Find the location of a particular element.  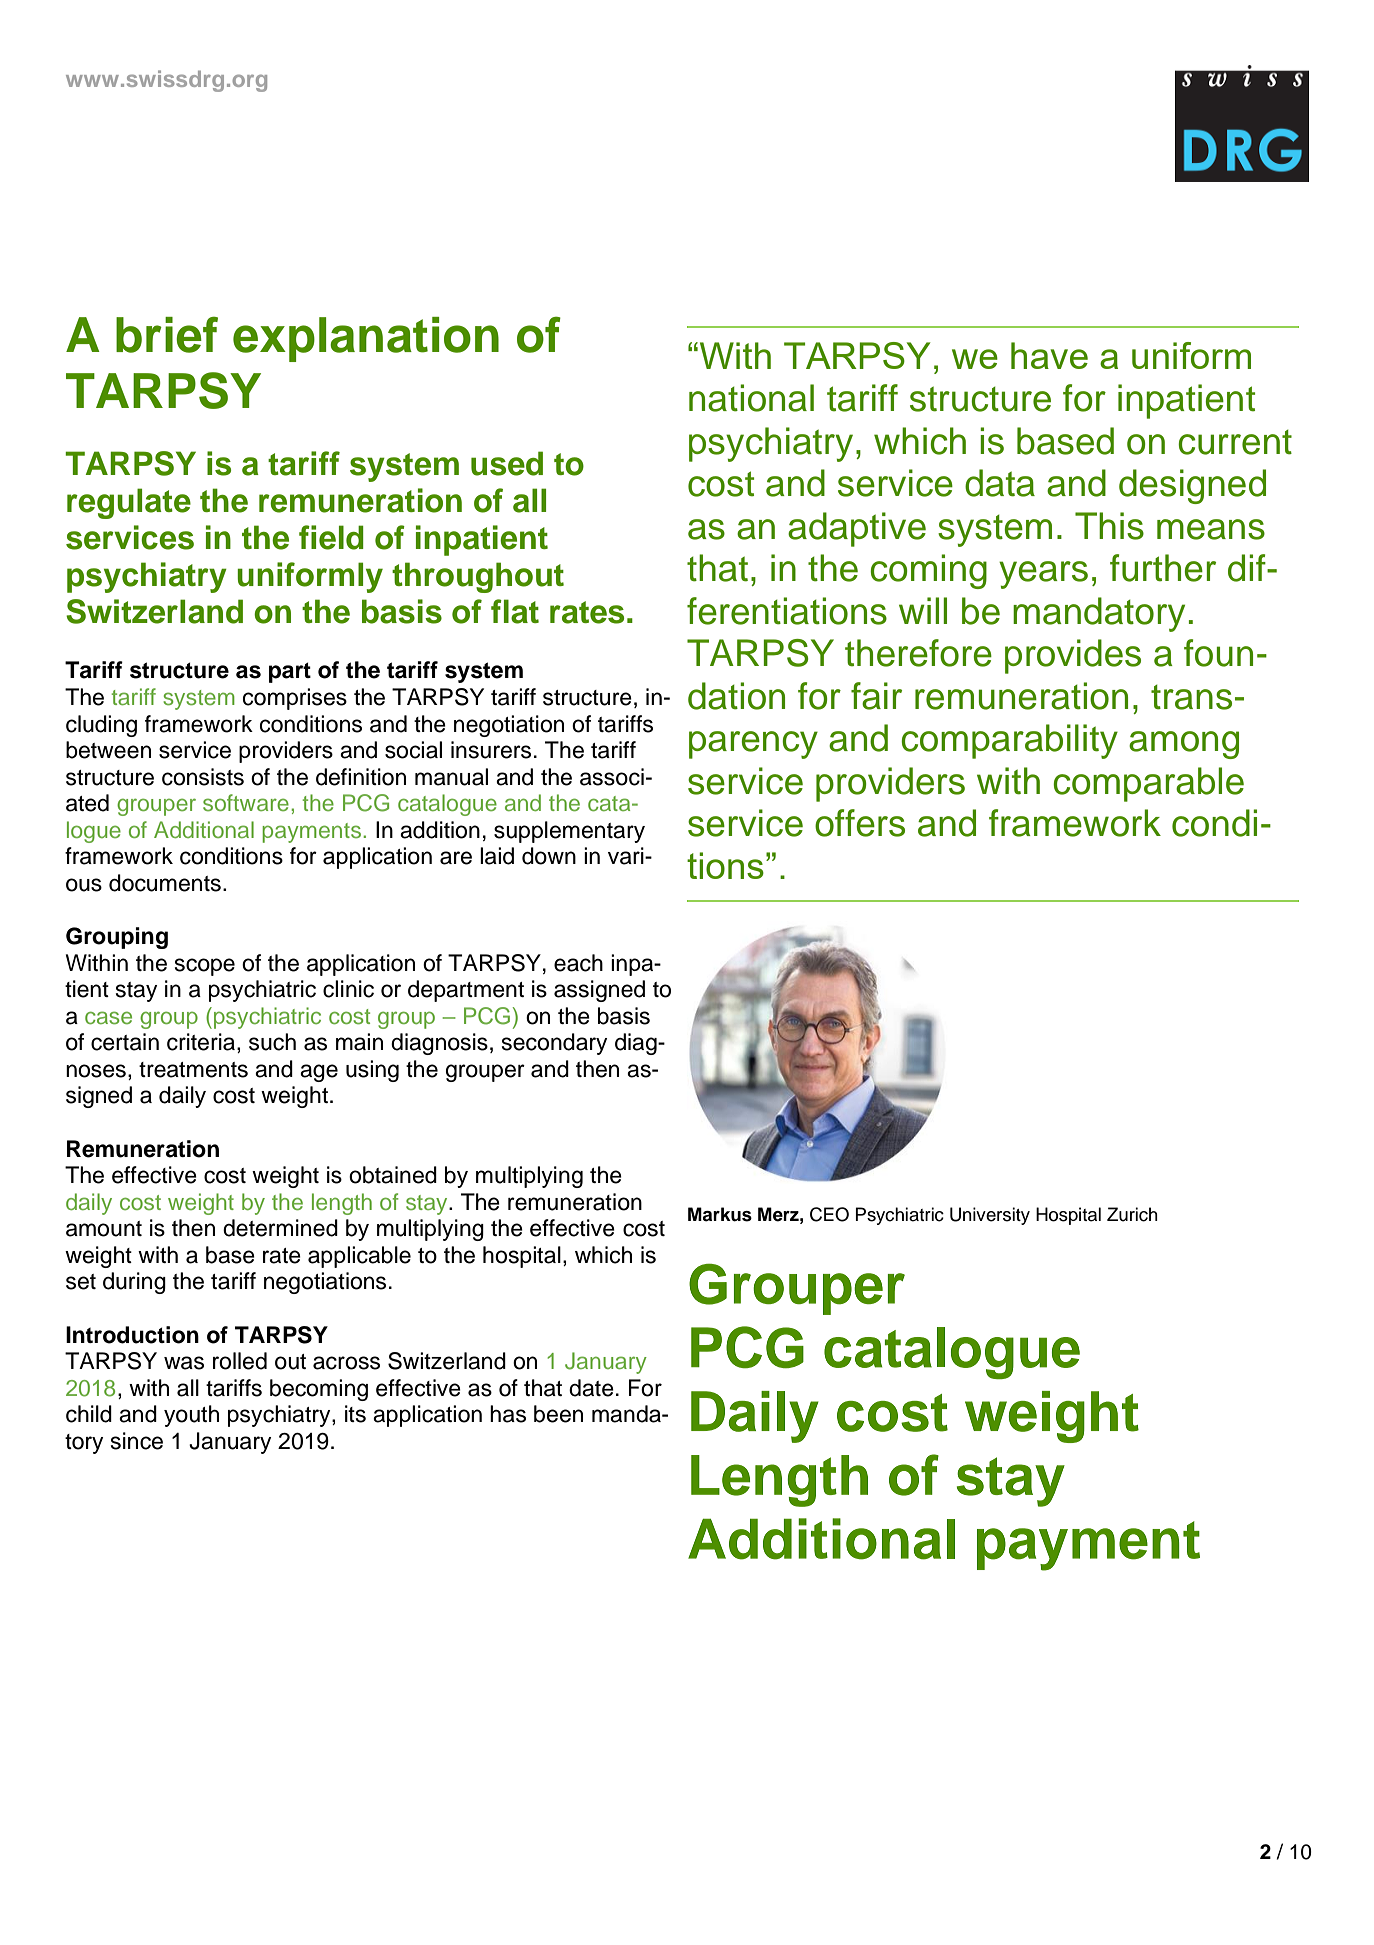

rolled is located at coordinates (240, 1361).
